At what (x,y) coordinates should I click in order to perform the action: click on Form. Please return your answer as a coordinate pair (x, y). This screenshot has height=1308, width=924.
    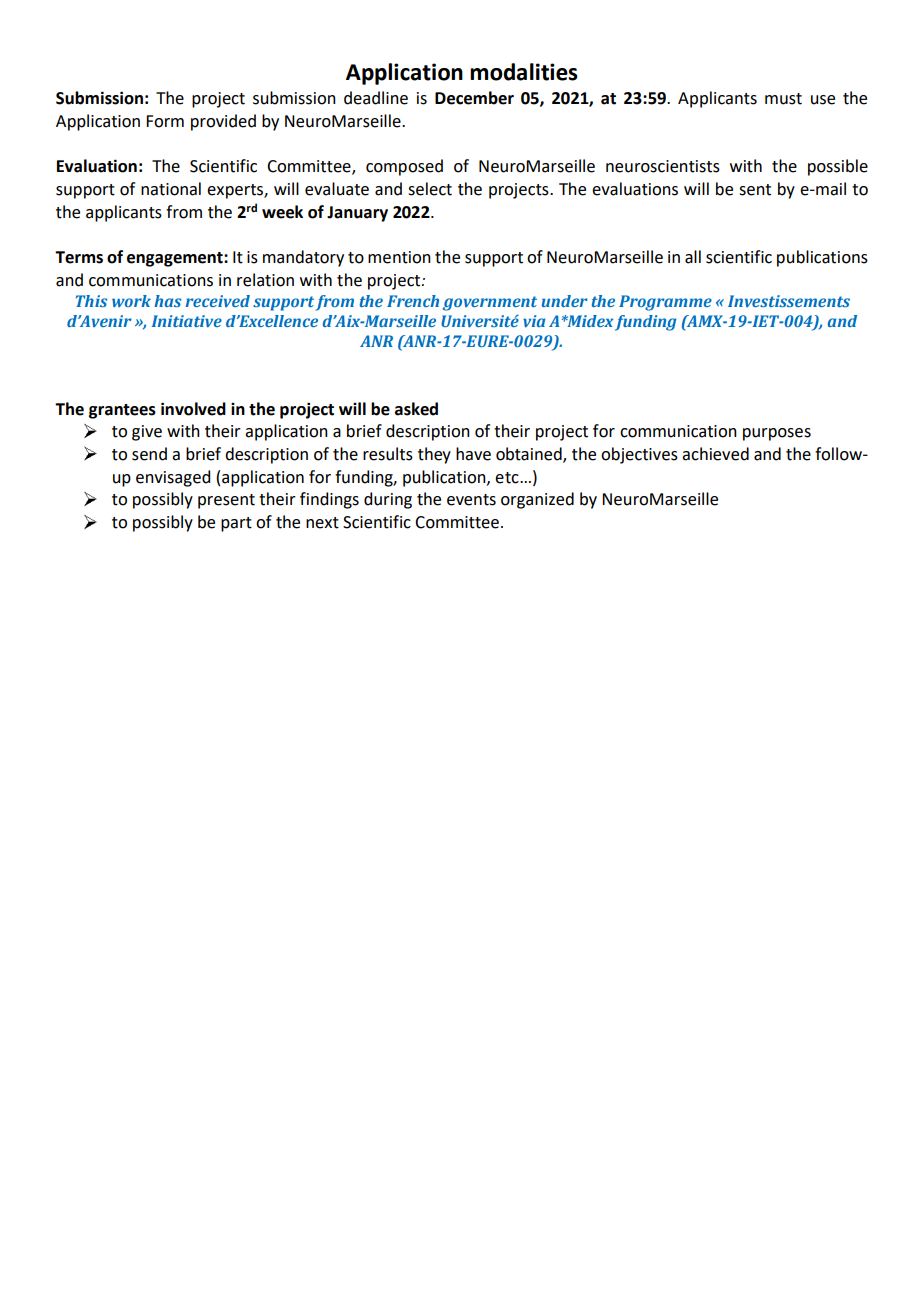
    Looking at the image, I should click on (165, 121).
